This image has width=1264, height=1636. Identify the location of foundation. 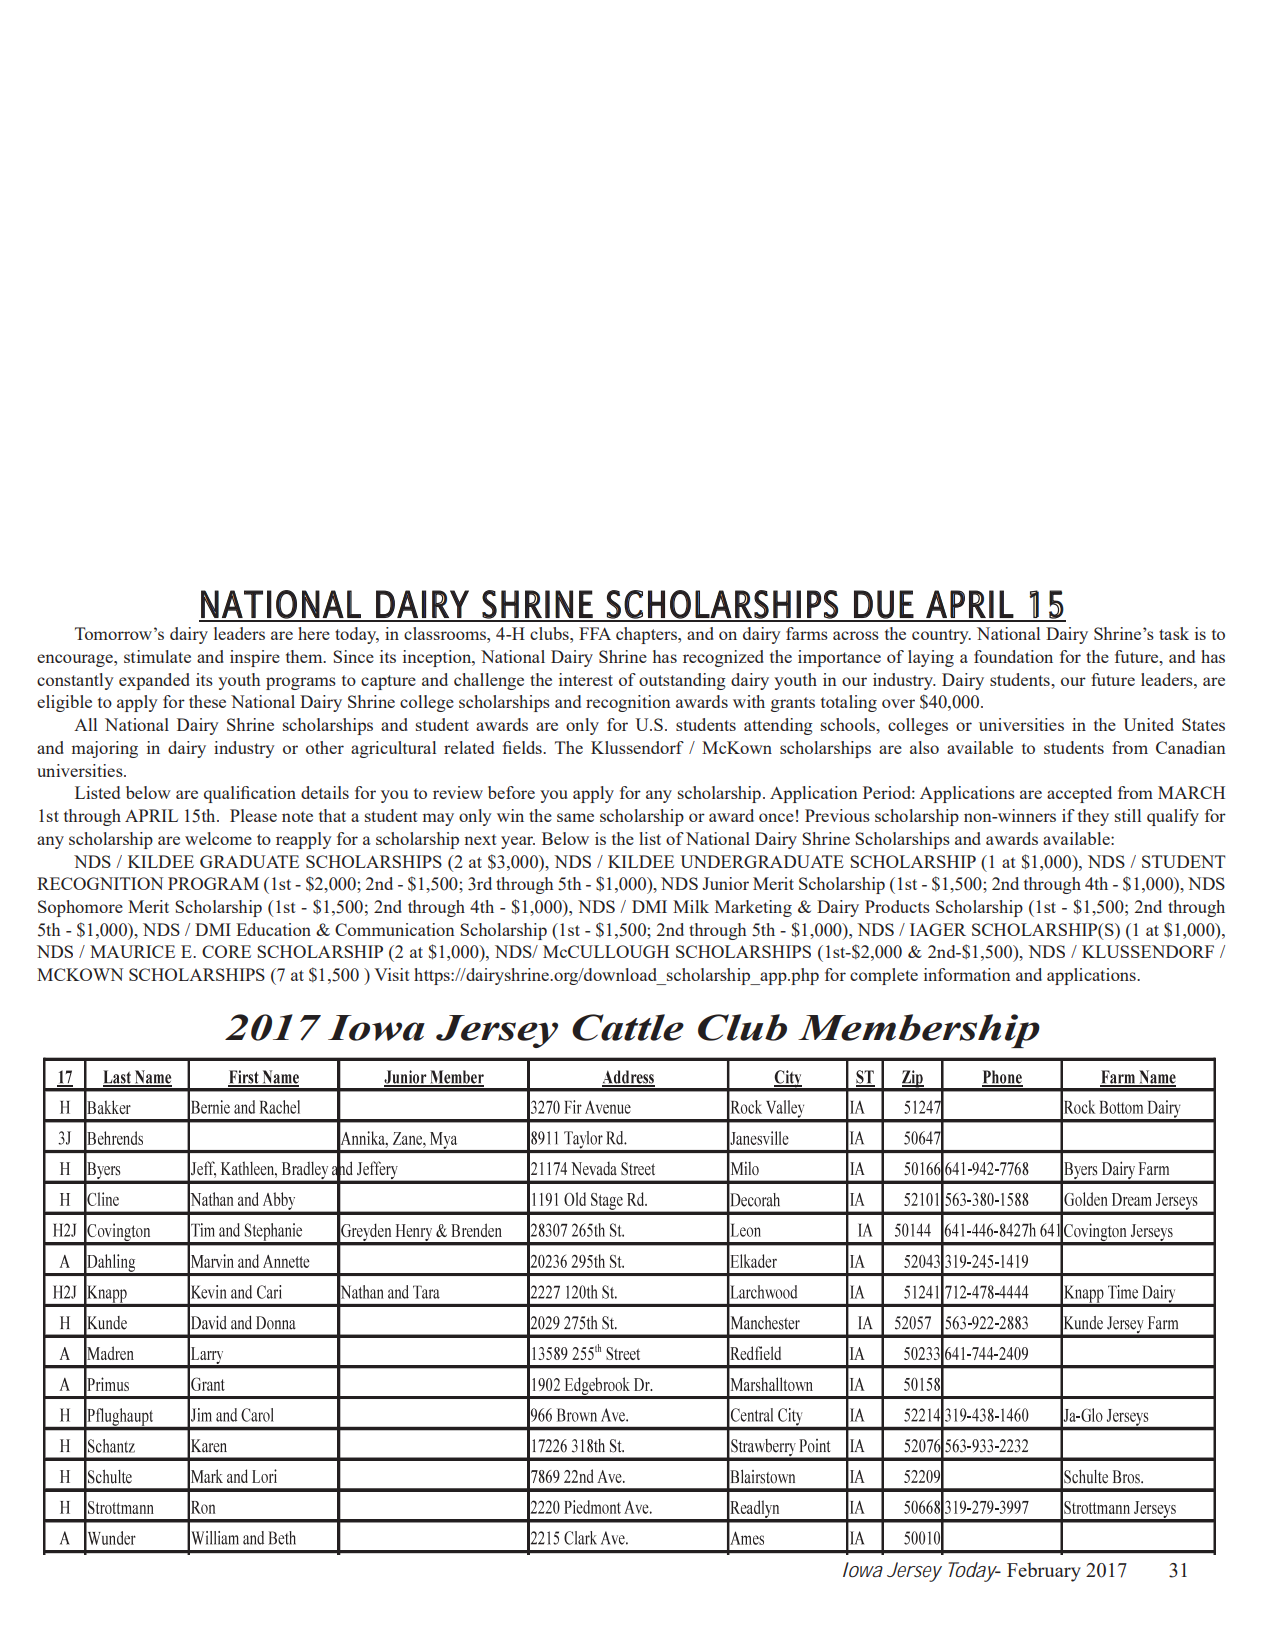
(1013, 656).
